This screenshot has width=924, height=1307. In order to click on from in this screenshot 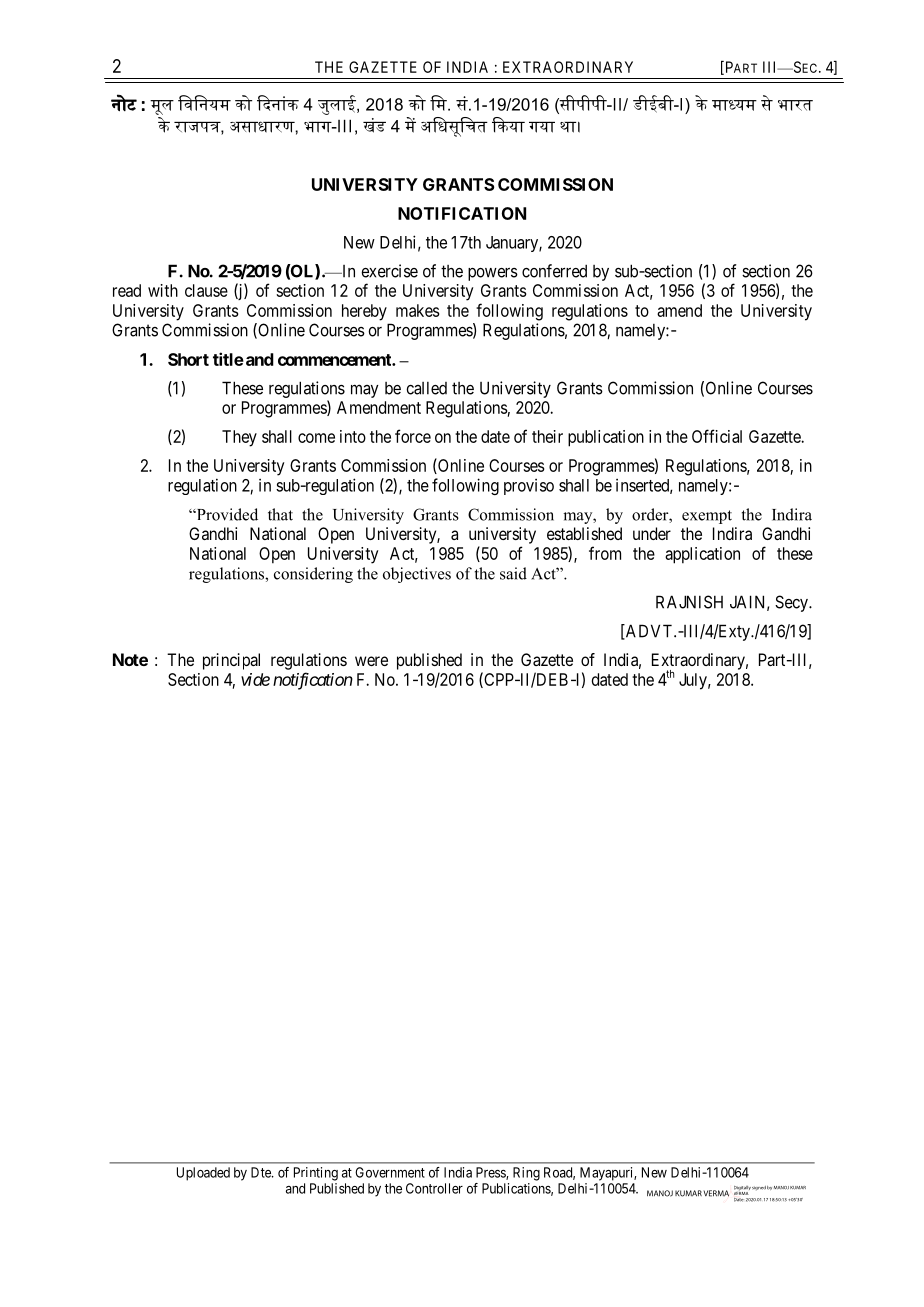, I will do `click(605, 553)`.
